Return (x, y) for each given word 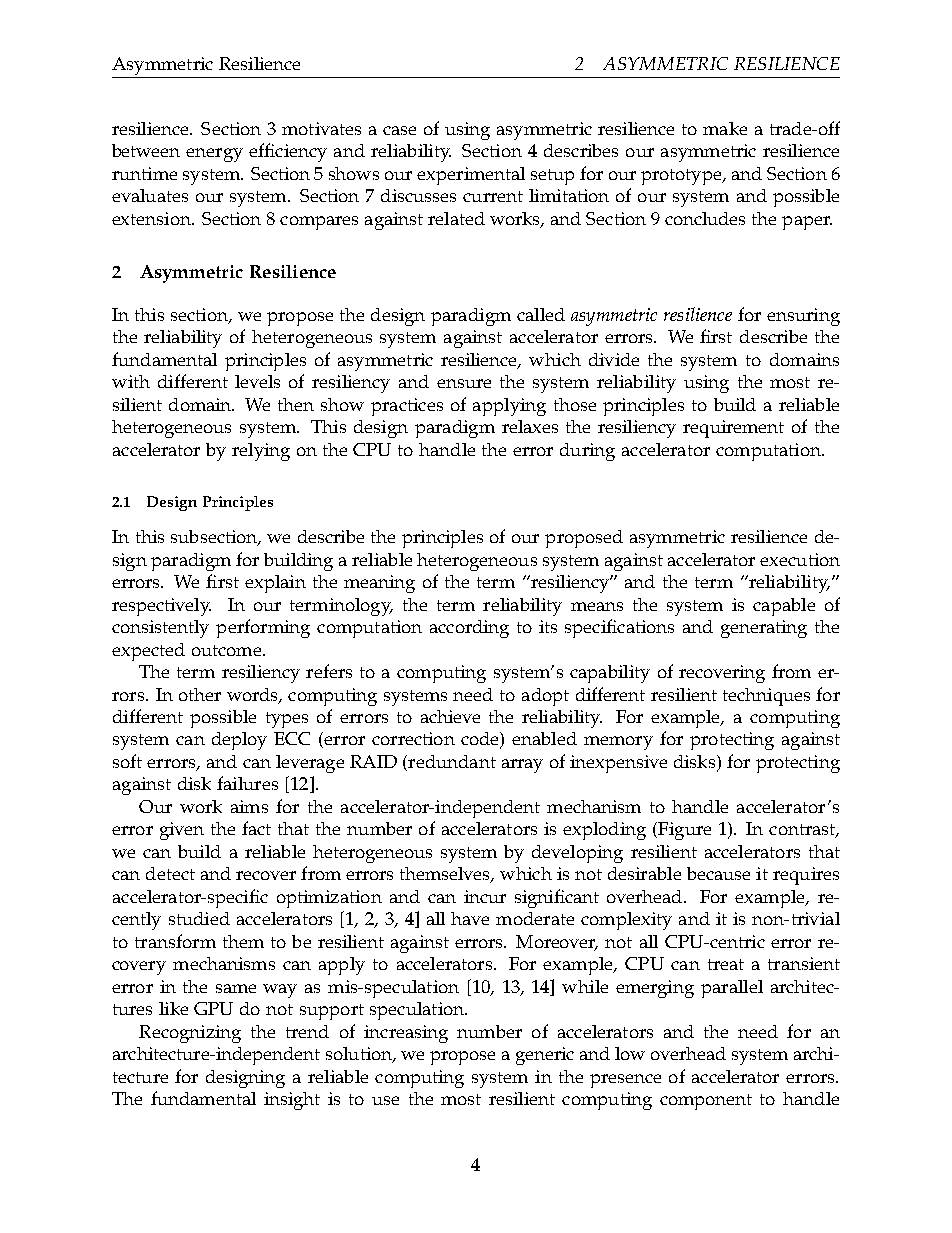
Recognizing (190, 1034)
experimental (471, 176)
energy (214, 155)
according (469, 629)
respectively (161, 607)
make (725, 128)
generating (764, 629)
